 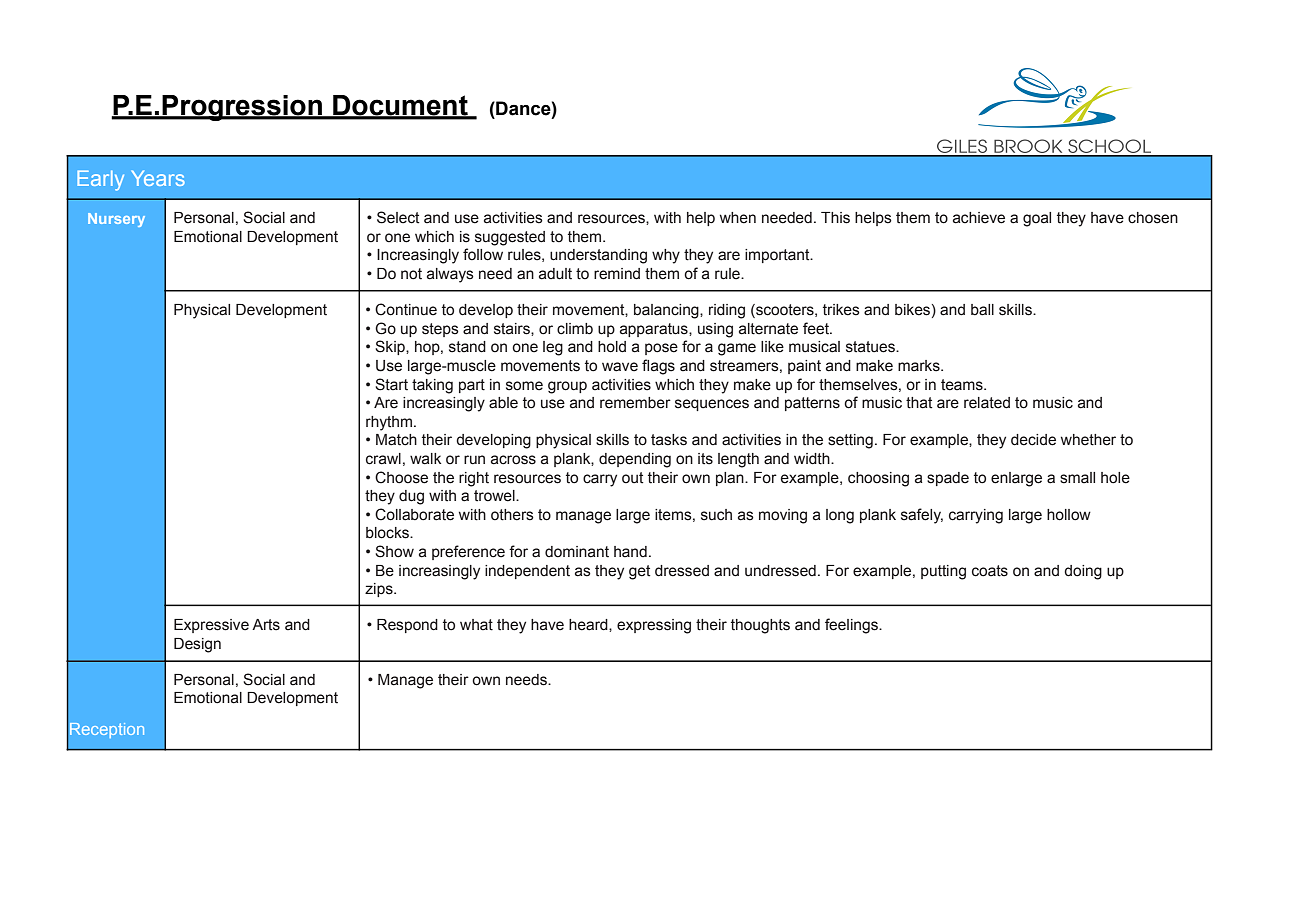 What do you see at coordinates (107, 730) in the image?
I see `Reception` at bounding box center [107, 730].
